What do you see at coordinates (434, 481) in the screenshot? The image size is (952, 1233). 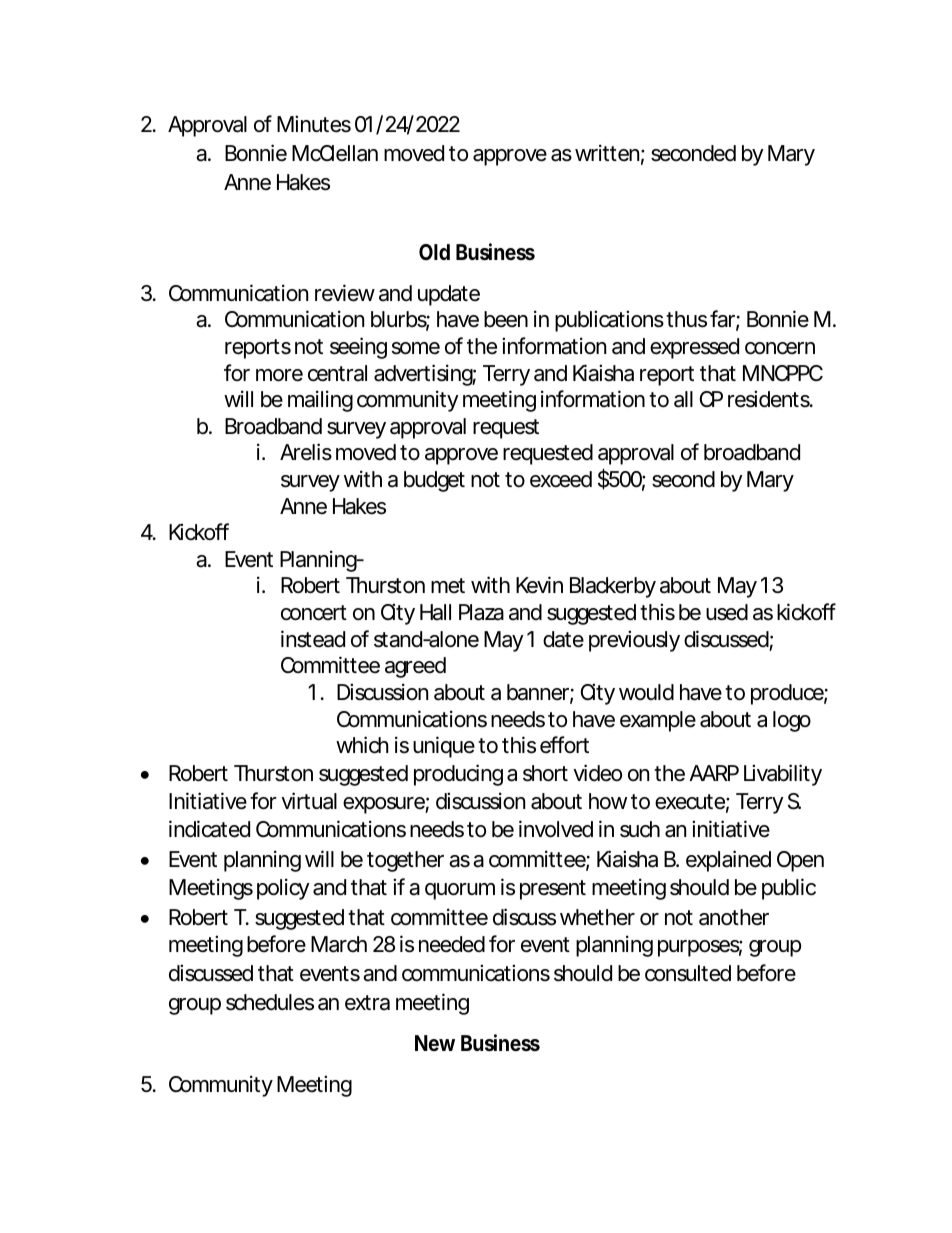 I see `budget` at bounding box center [434, 481].
